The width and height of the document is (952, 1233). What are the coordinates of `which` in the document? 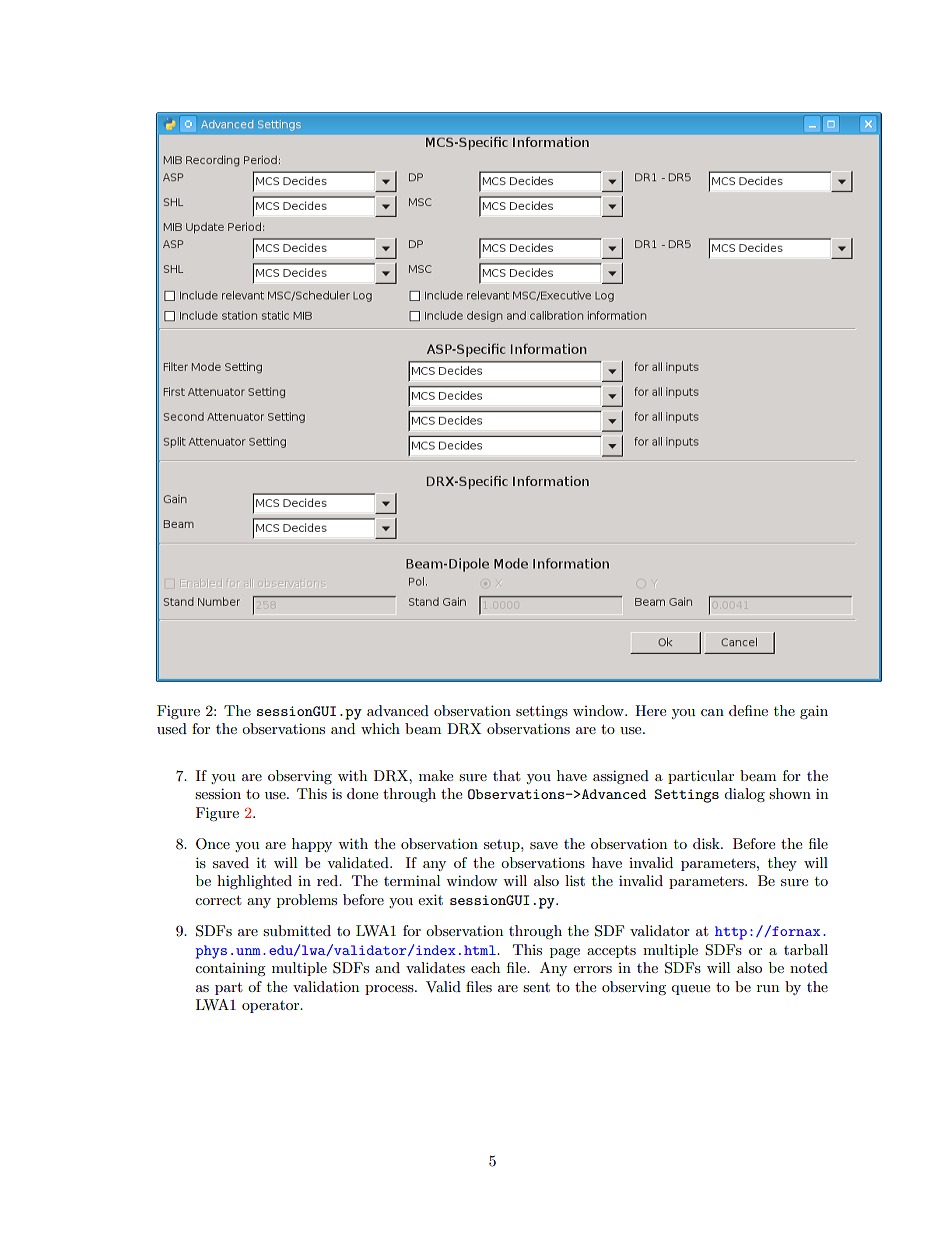 It's located at (380, 728).
